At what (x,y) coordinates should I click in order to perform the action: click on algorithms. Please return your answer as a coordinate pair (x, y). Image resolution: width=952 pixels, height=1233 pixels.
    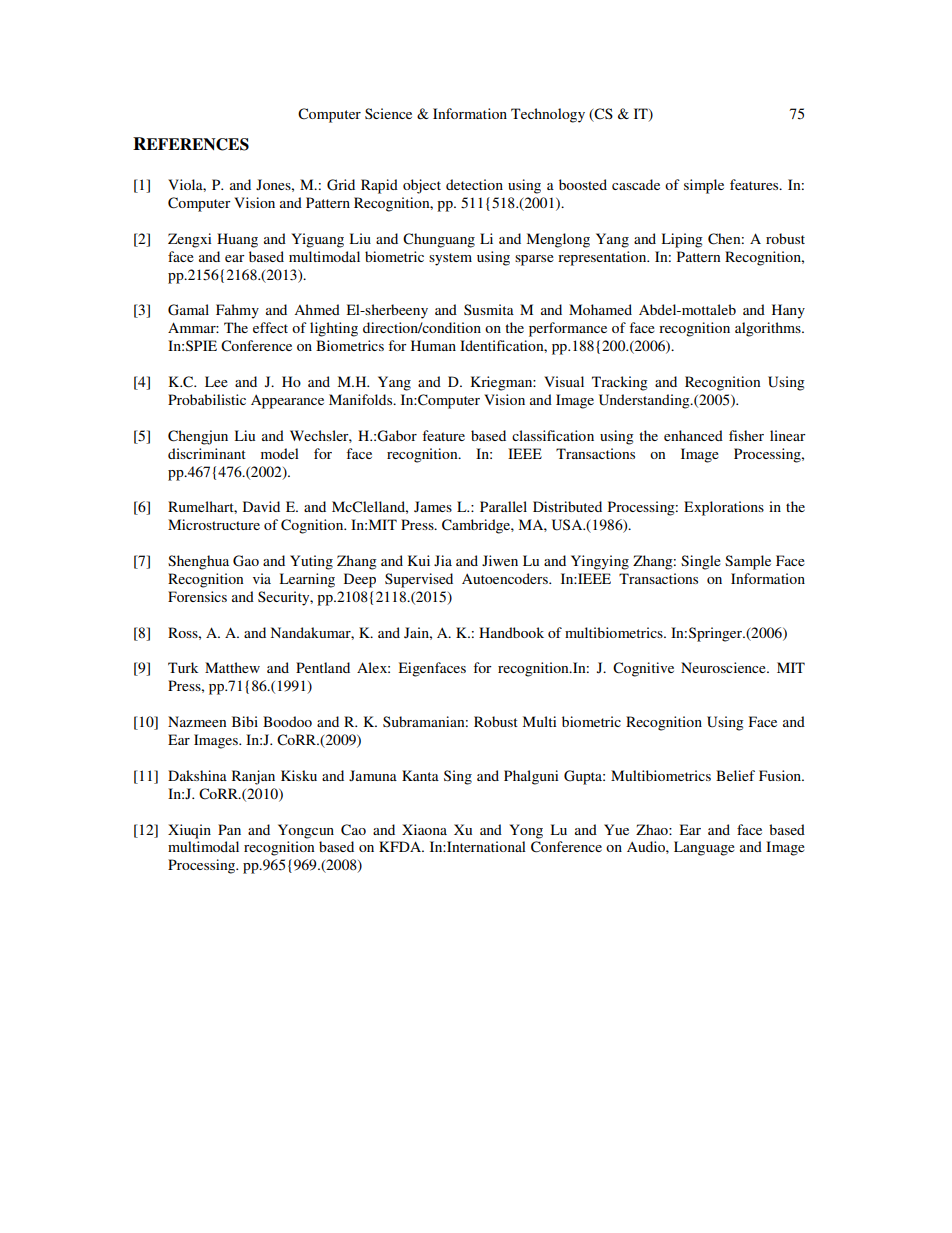
    Looking at the image, I should click on (769, 329).
